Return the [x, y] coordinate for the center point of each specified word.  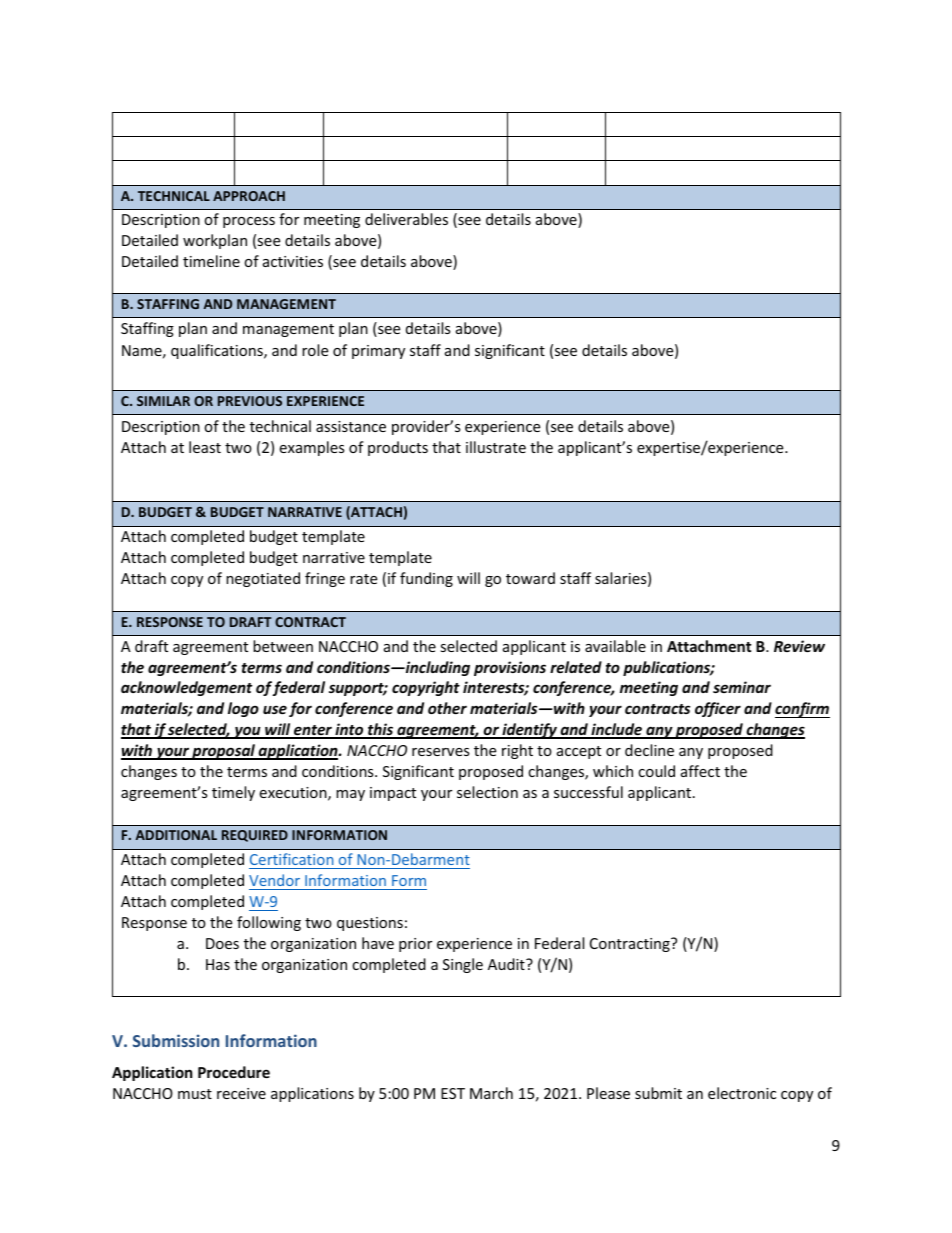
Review [799, 646]
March [491, 1093]
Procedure [234, 1072]
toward [530, 578]
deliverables [406, 219]
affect [700, 771]
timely [233, 793]
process [249, 222]
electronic [742, 1093]
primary [378, 352]
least [205, 447]
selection [487, 792]
